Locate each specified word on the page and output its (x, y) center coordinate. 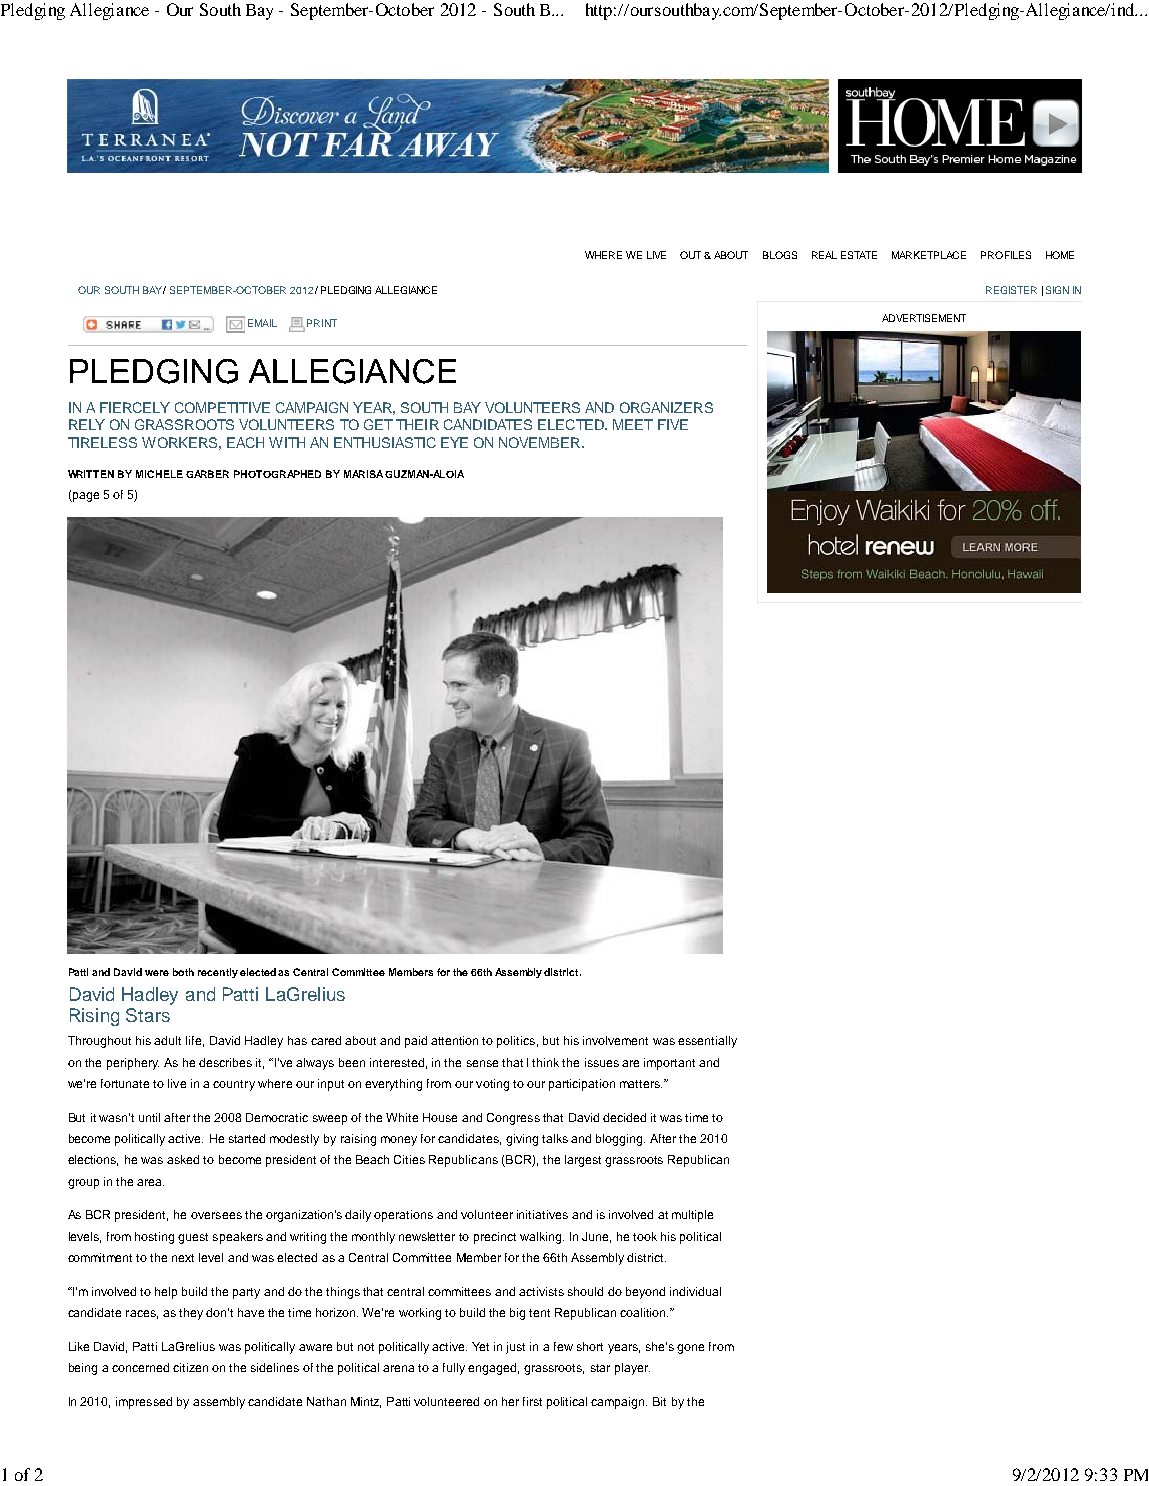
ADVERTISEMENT (924, 318)
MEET (633, 424)
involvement (615, 1040)
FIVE (673, 424)
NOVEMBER (541, 442)
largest (583, 1161)
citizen (190, 1367)
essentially (707, 1042)
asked (183, 1159)
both (183, 972)
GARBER (207, 474)
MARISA (363, 474)
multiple (692, 1216)
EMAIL (262, 323)
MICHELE (159, 474)
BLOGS (780, 255)
